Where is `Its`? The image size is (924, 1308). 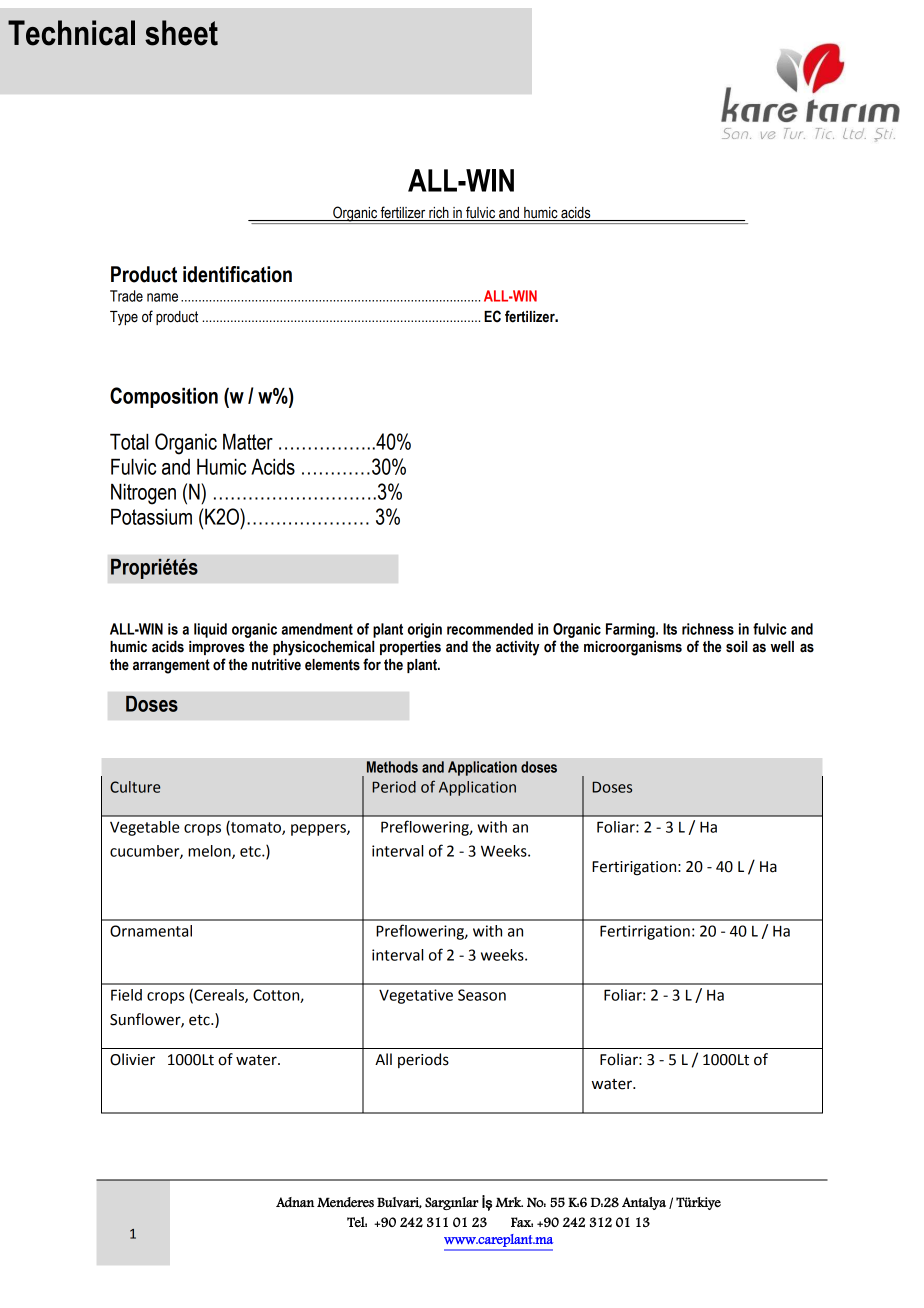
Its is located at coordinates (670, 629).
